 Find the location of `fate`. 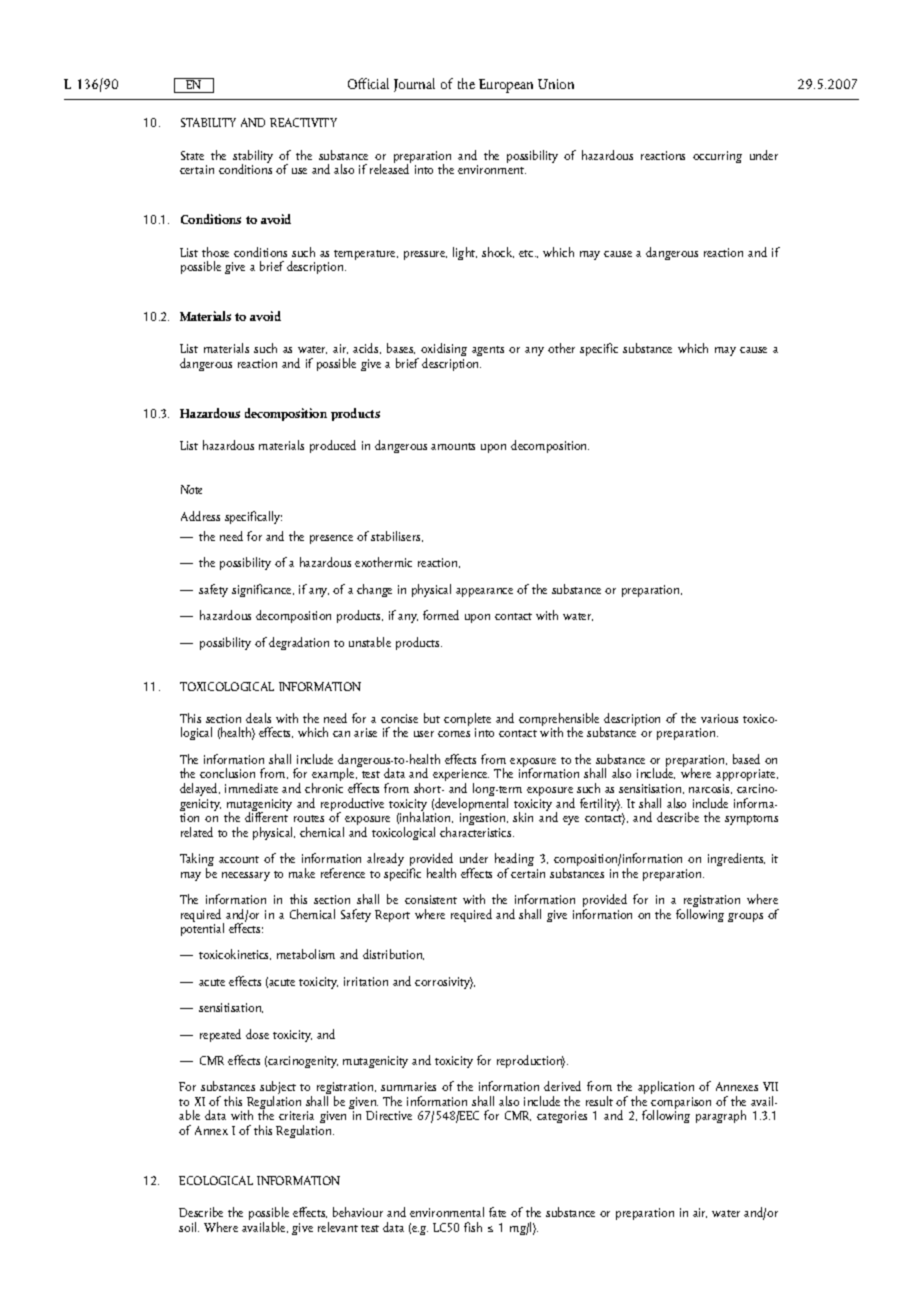

fate is located at coordinates (497, 1212).
